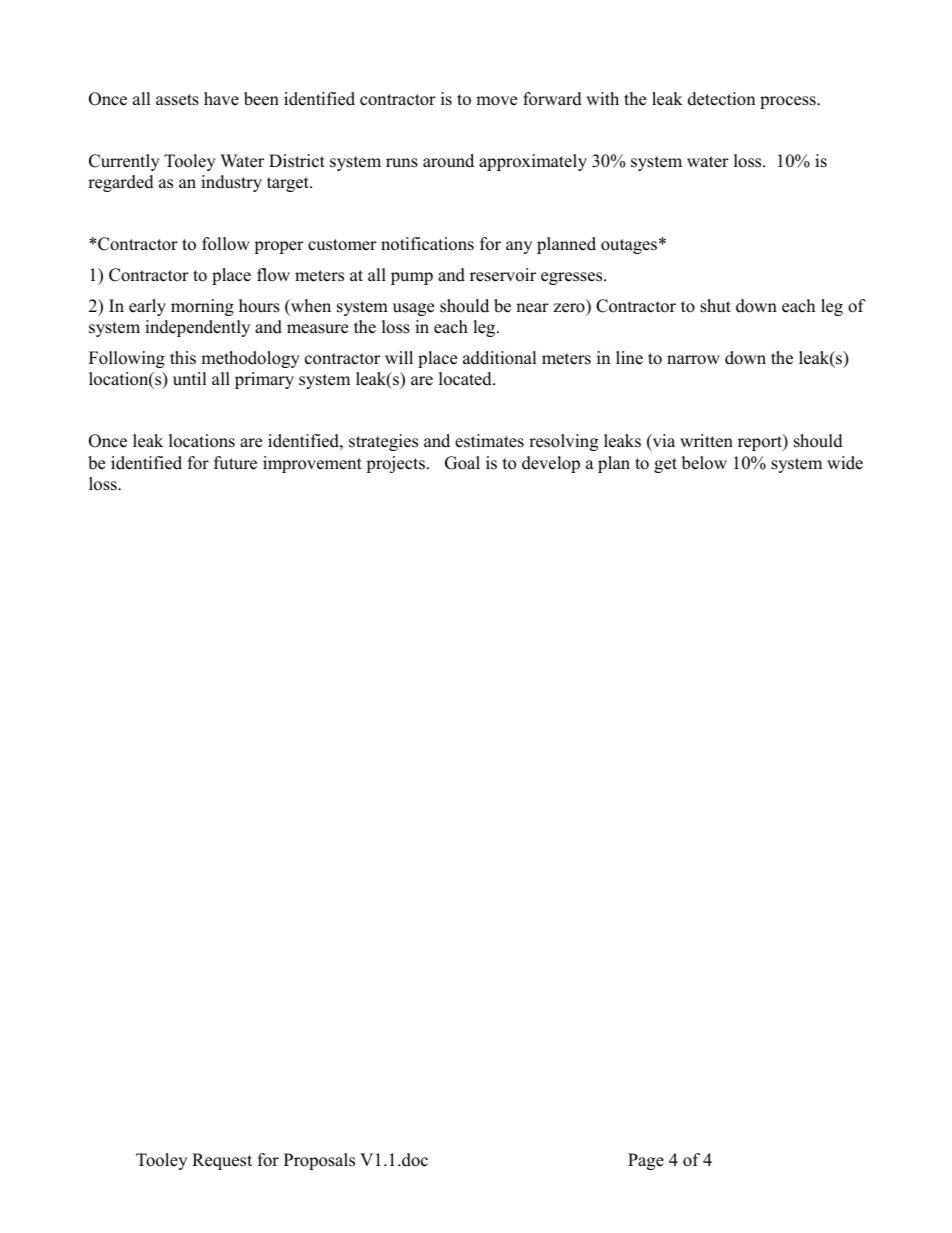 The image size is (952, 1233). Describe the element at coordinates (789, 102) in the screenshot. I see `process` at that location.
